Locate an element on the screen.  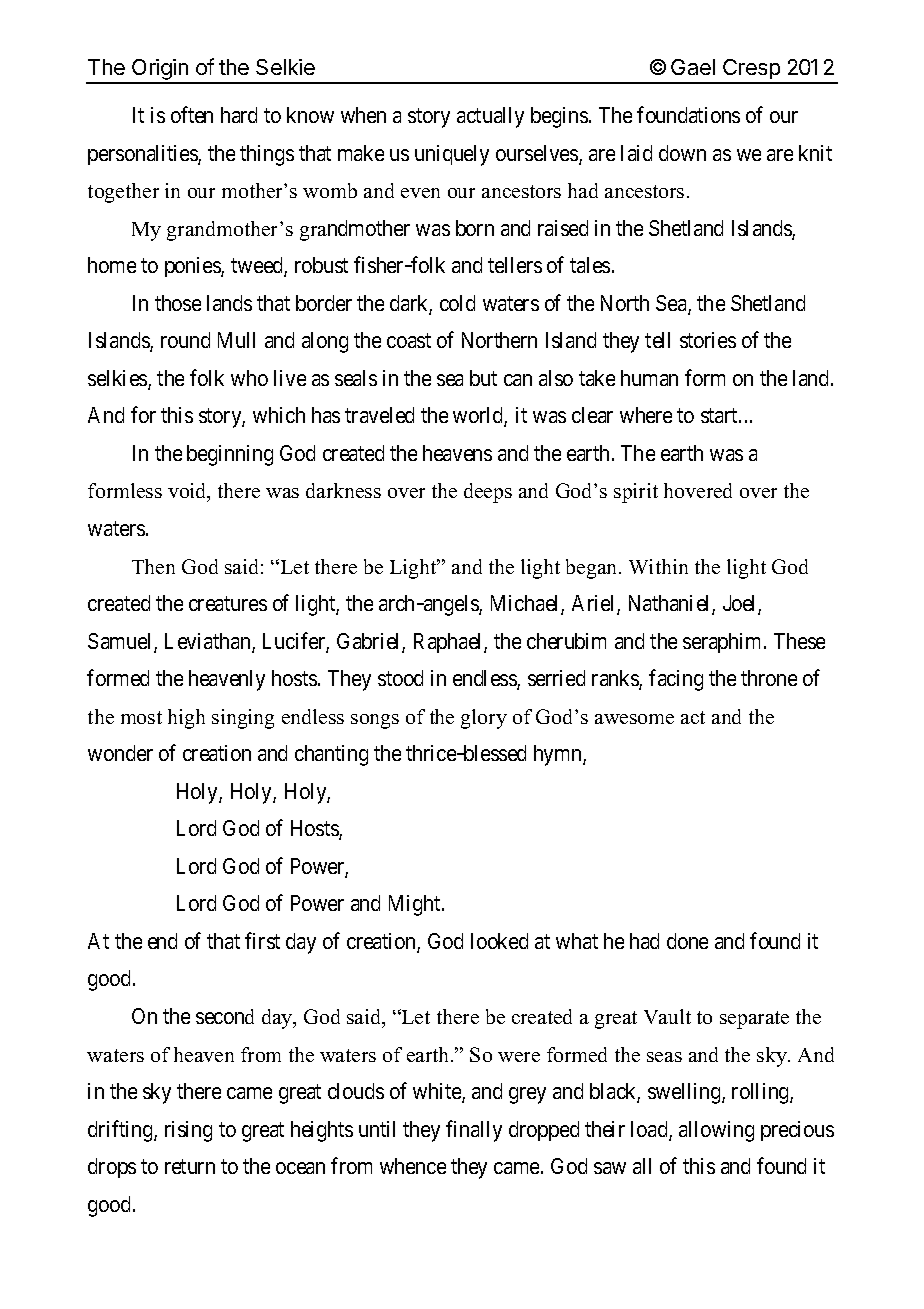
stories is located at coordinates (708, 340).
